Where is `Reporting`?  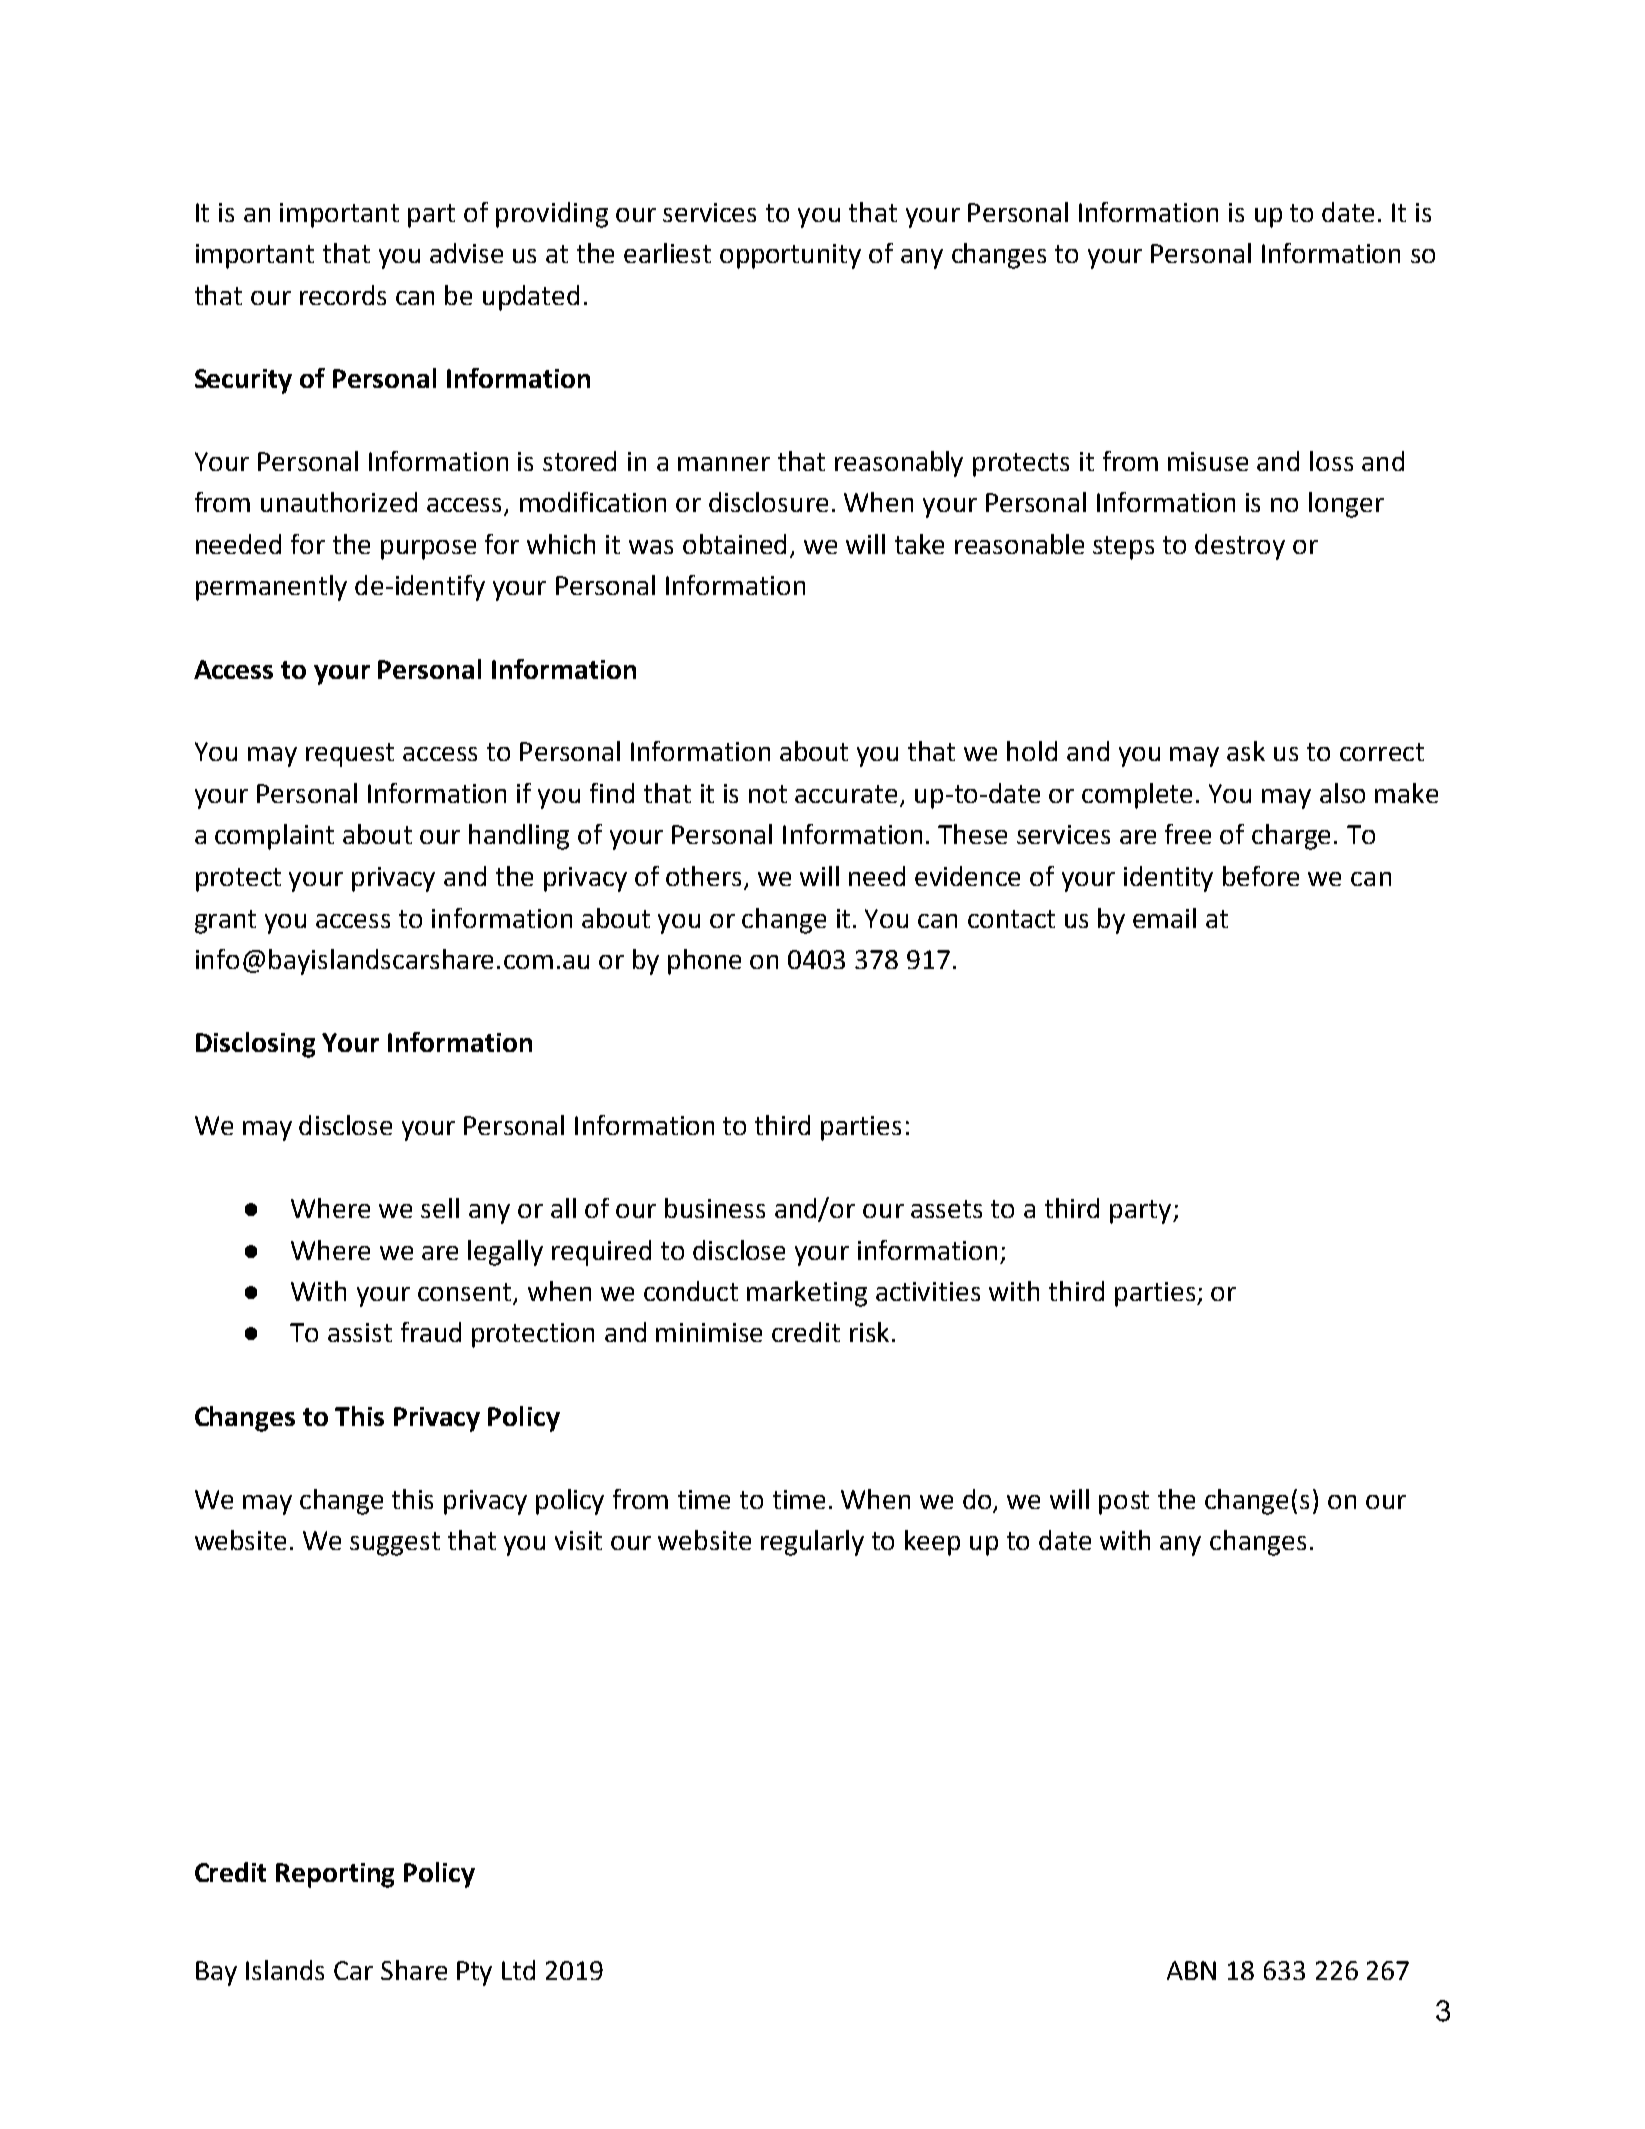
Reporting is located at coordinates (335, 1875).
